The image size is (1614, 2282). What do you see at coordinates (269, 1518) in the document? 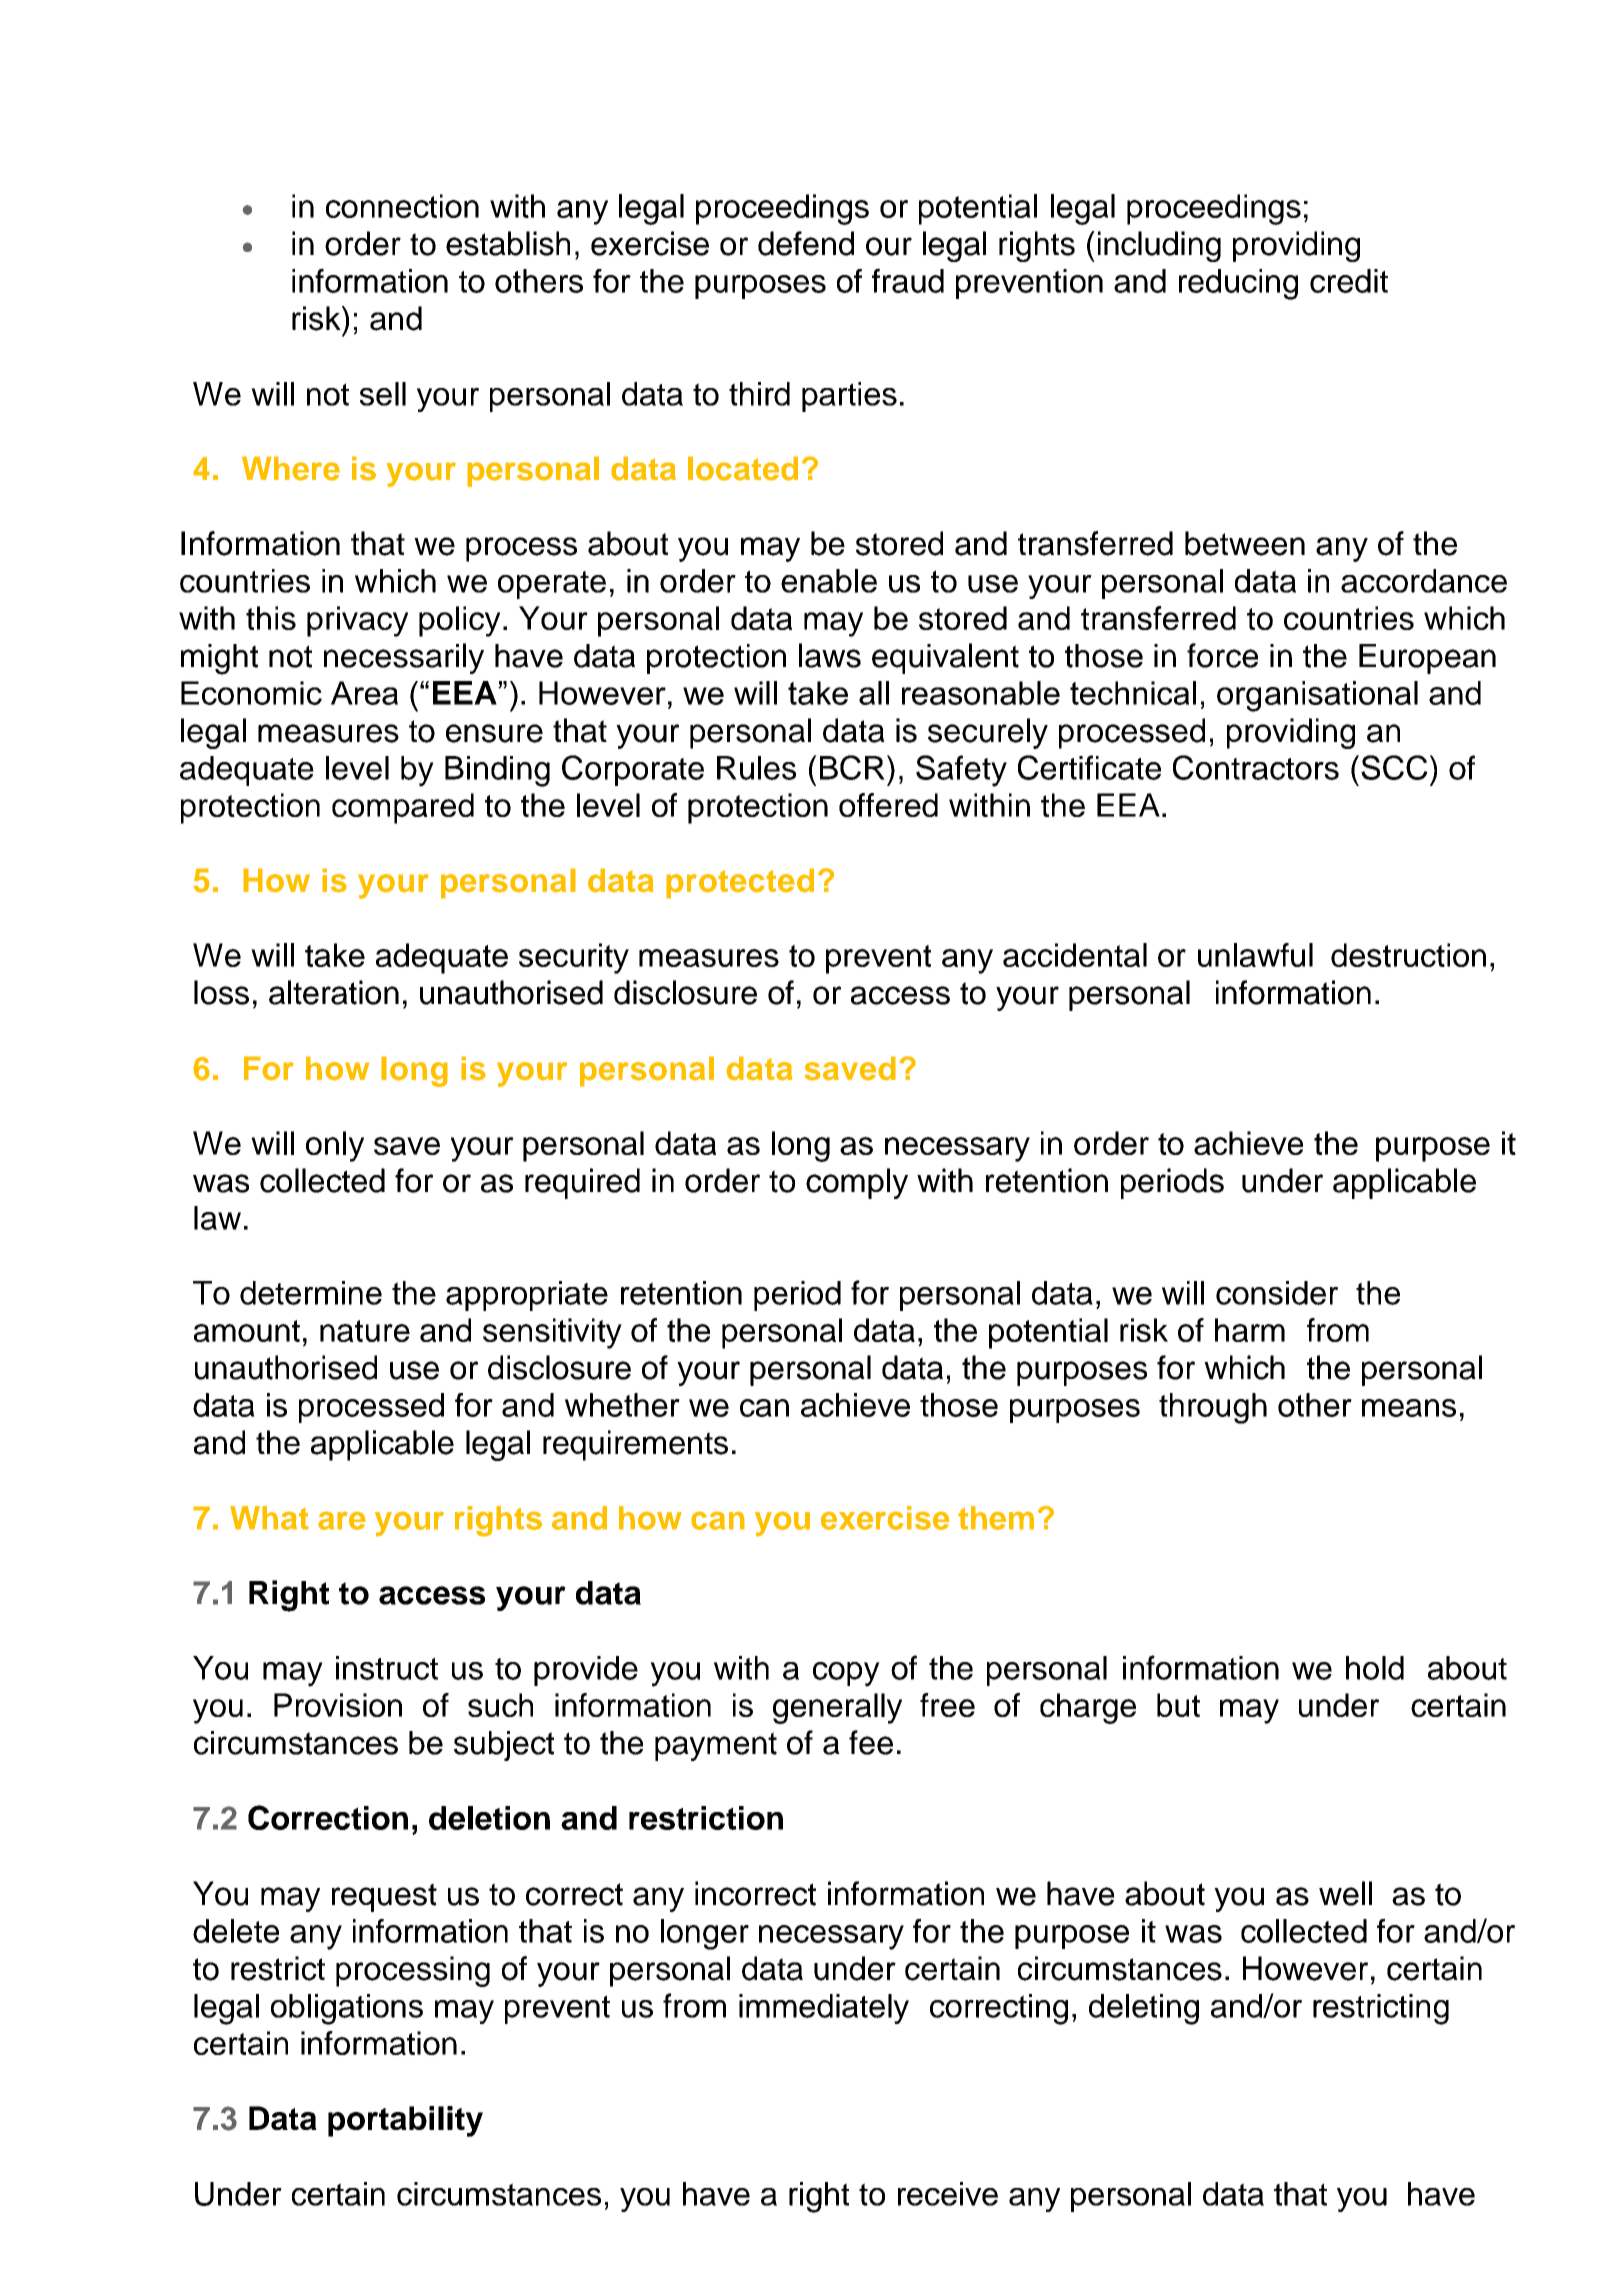
I see `What` at bounding box center [269, 1518].
